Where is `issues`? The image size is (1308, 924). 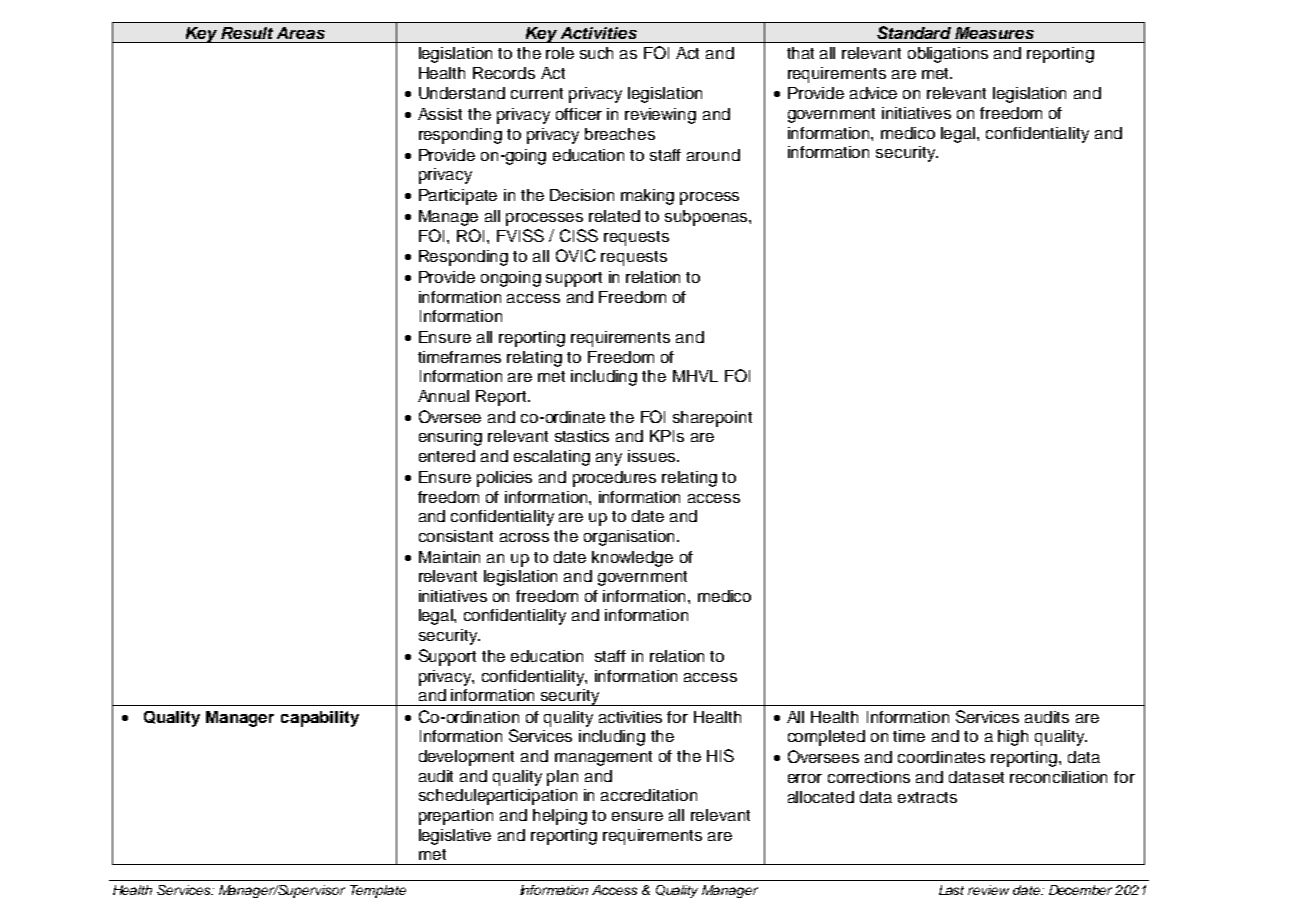 issues is located at coordinates (653, 456).
